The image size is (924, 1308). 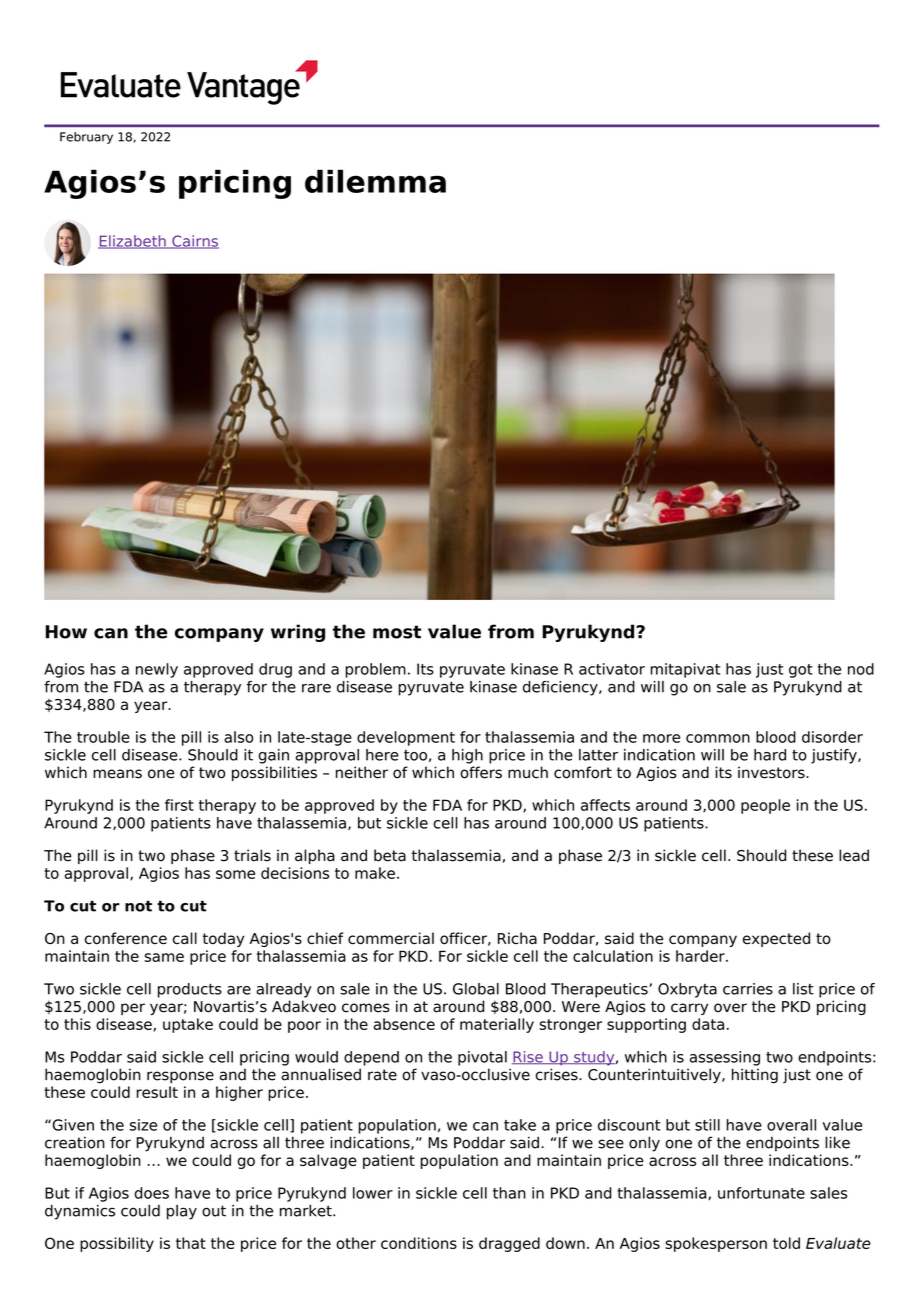 I want to click on than, so click(x=509, y=1193).
